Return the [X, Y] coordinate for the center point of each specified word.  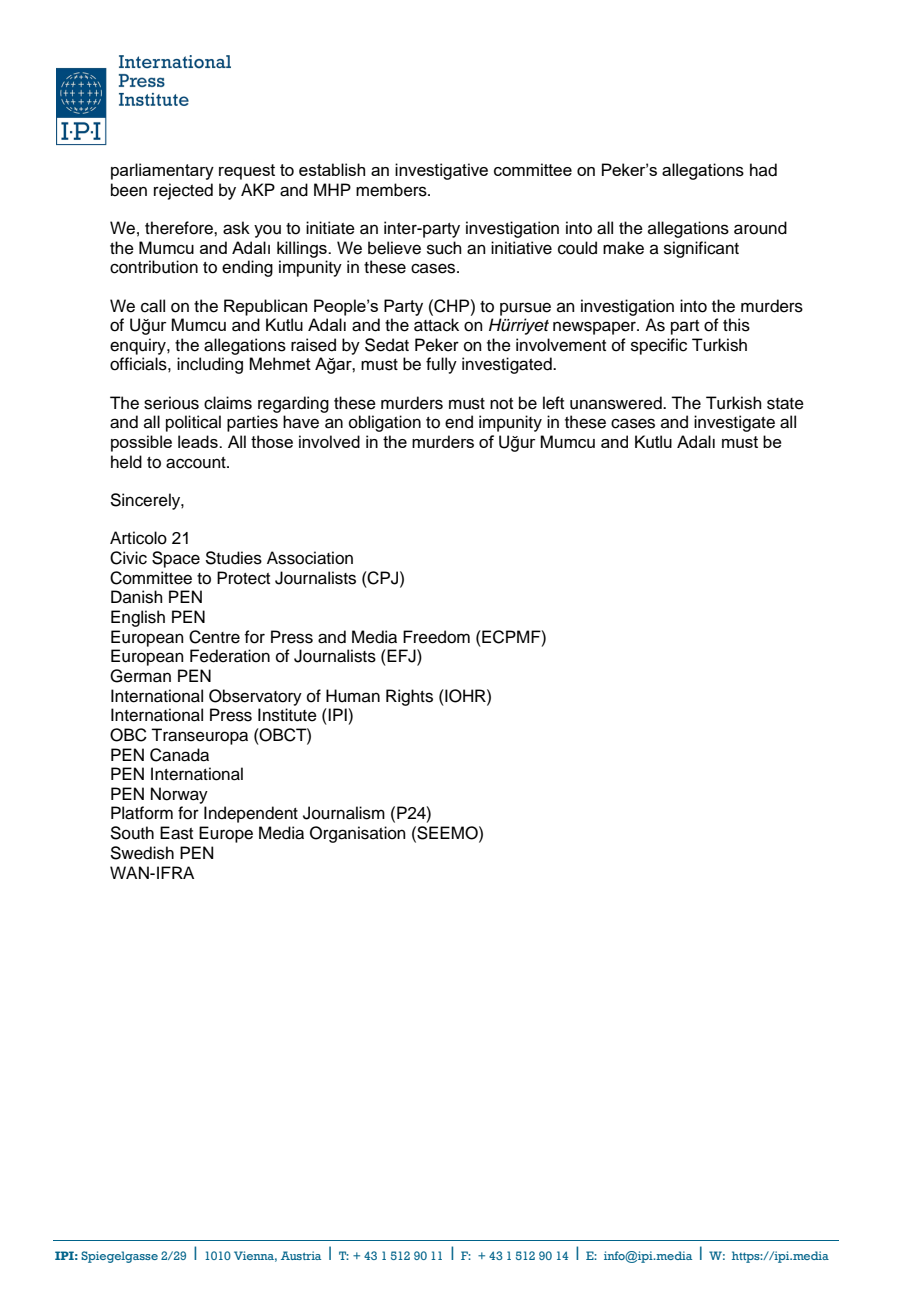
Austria [301, 1255]
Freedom [436, 637]
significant [701, 249]
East [176, 833]
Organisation [358, 834]
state [785, 404]
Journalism [344, 813]
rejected [183, 191]
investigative [441, 171]
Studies [233, 558]
